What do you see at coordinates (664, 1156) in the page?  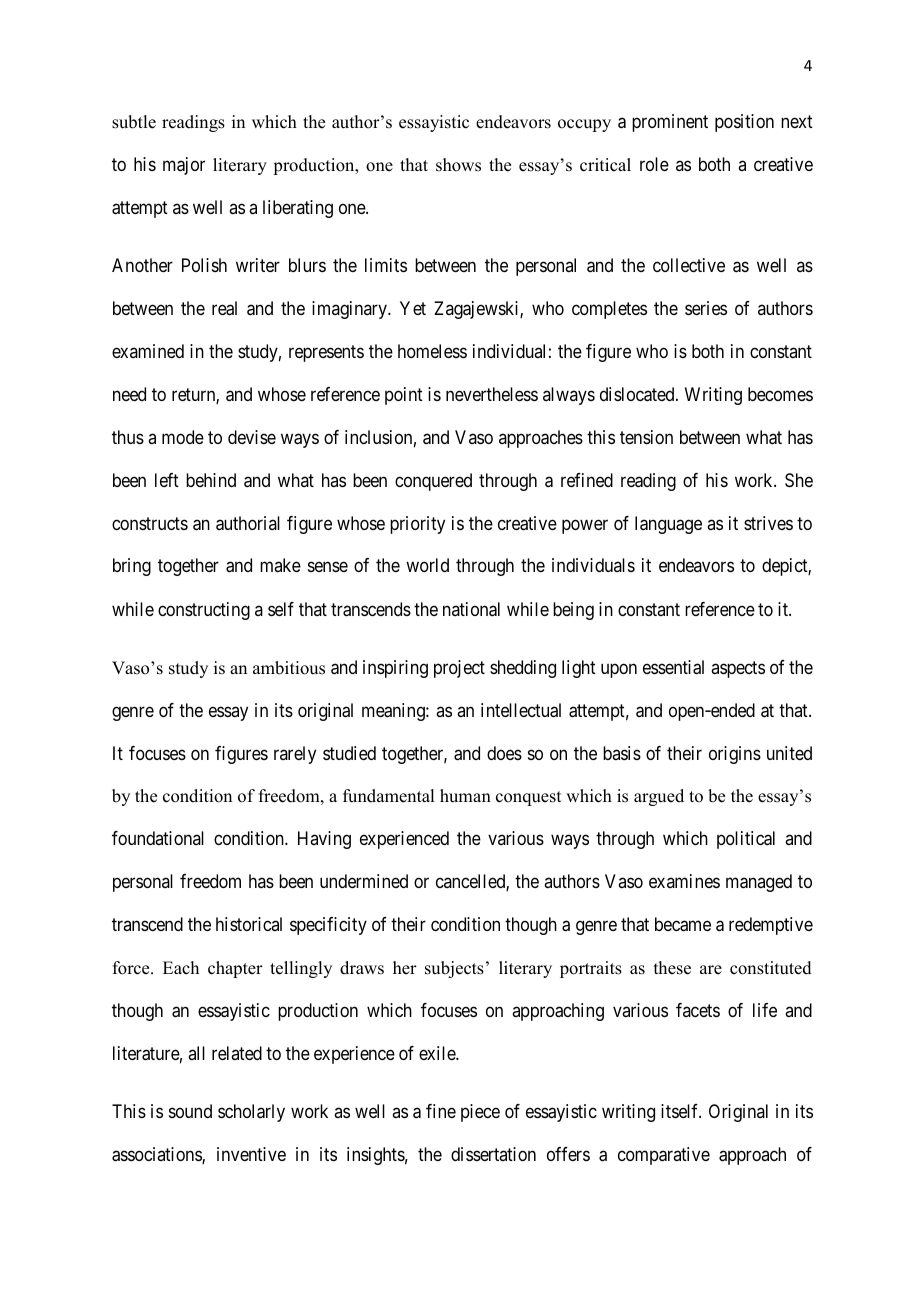 I see `comparative` at bounding box center [664, 1156].
